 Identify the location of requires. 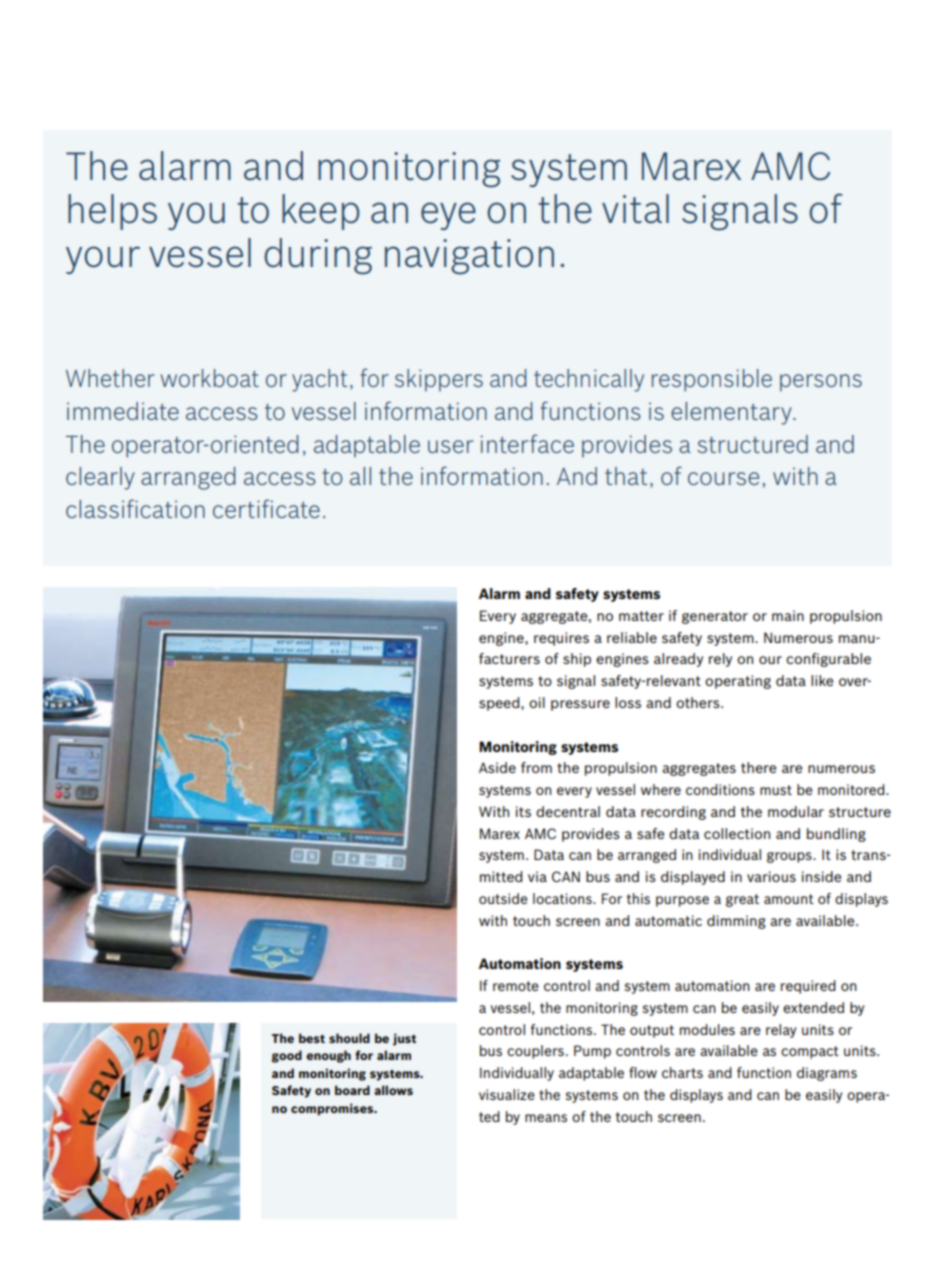
(561, 639).
